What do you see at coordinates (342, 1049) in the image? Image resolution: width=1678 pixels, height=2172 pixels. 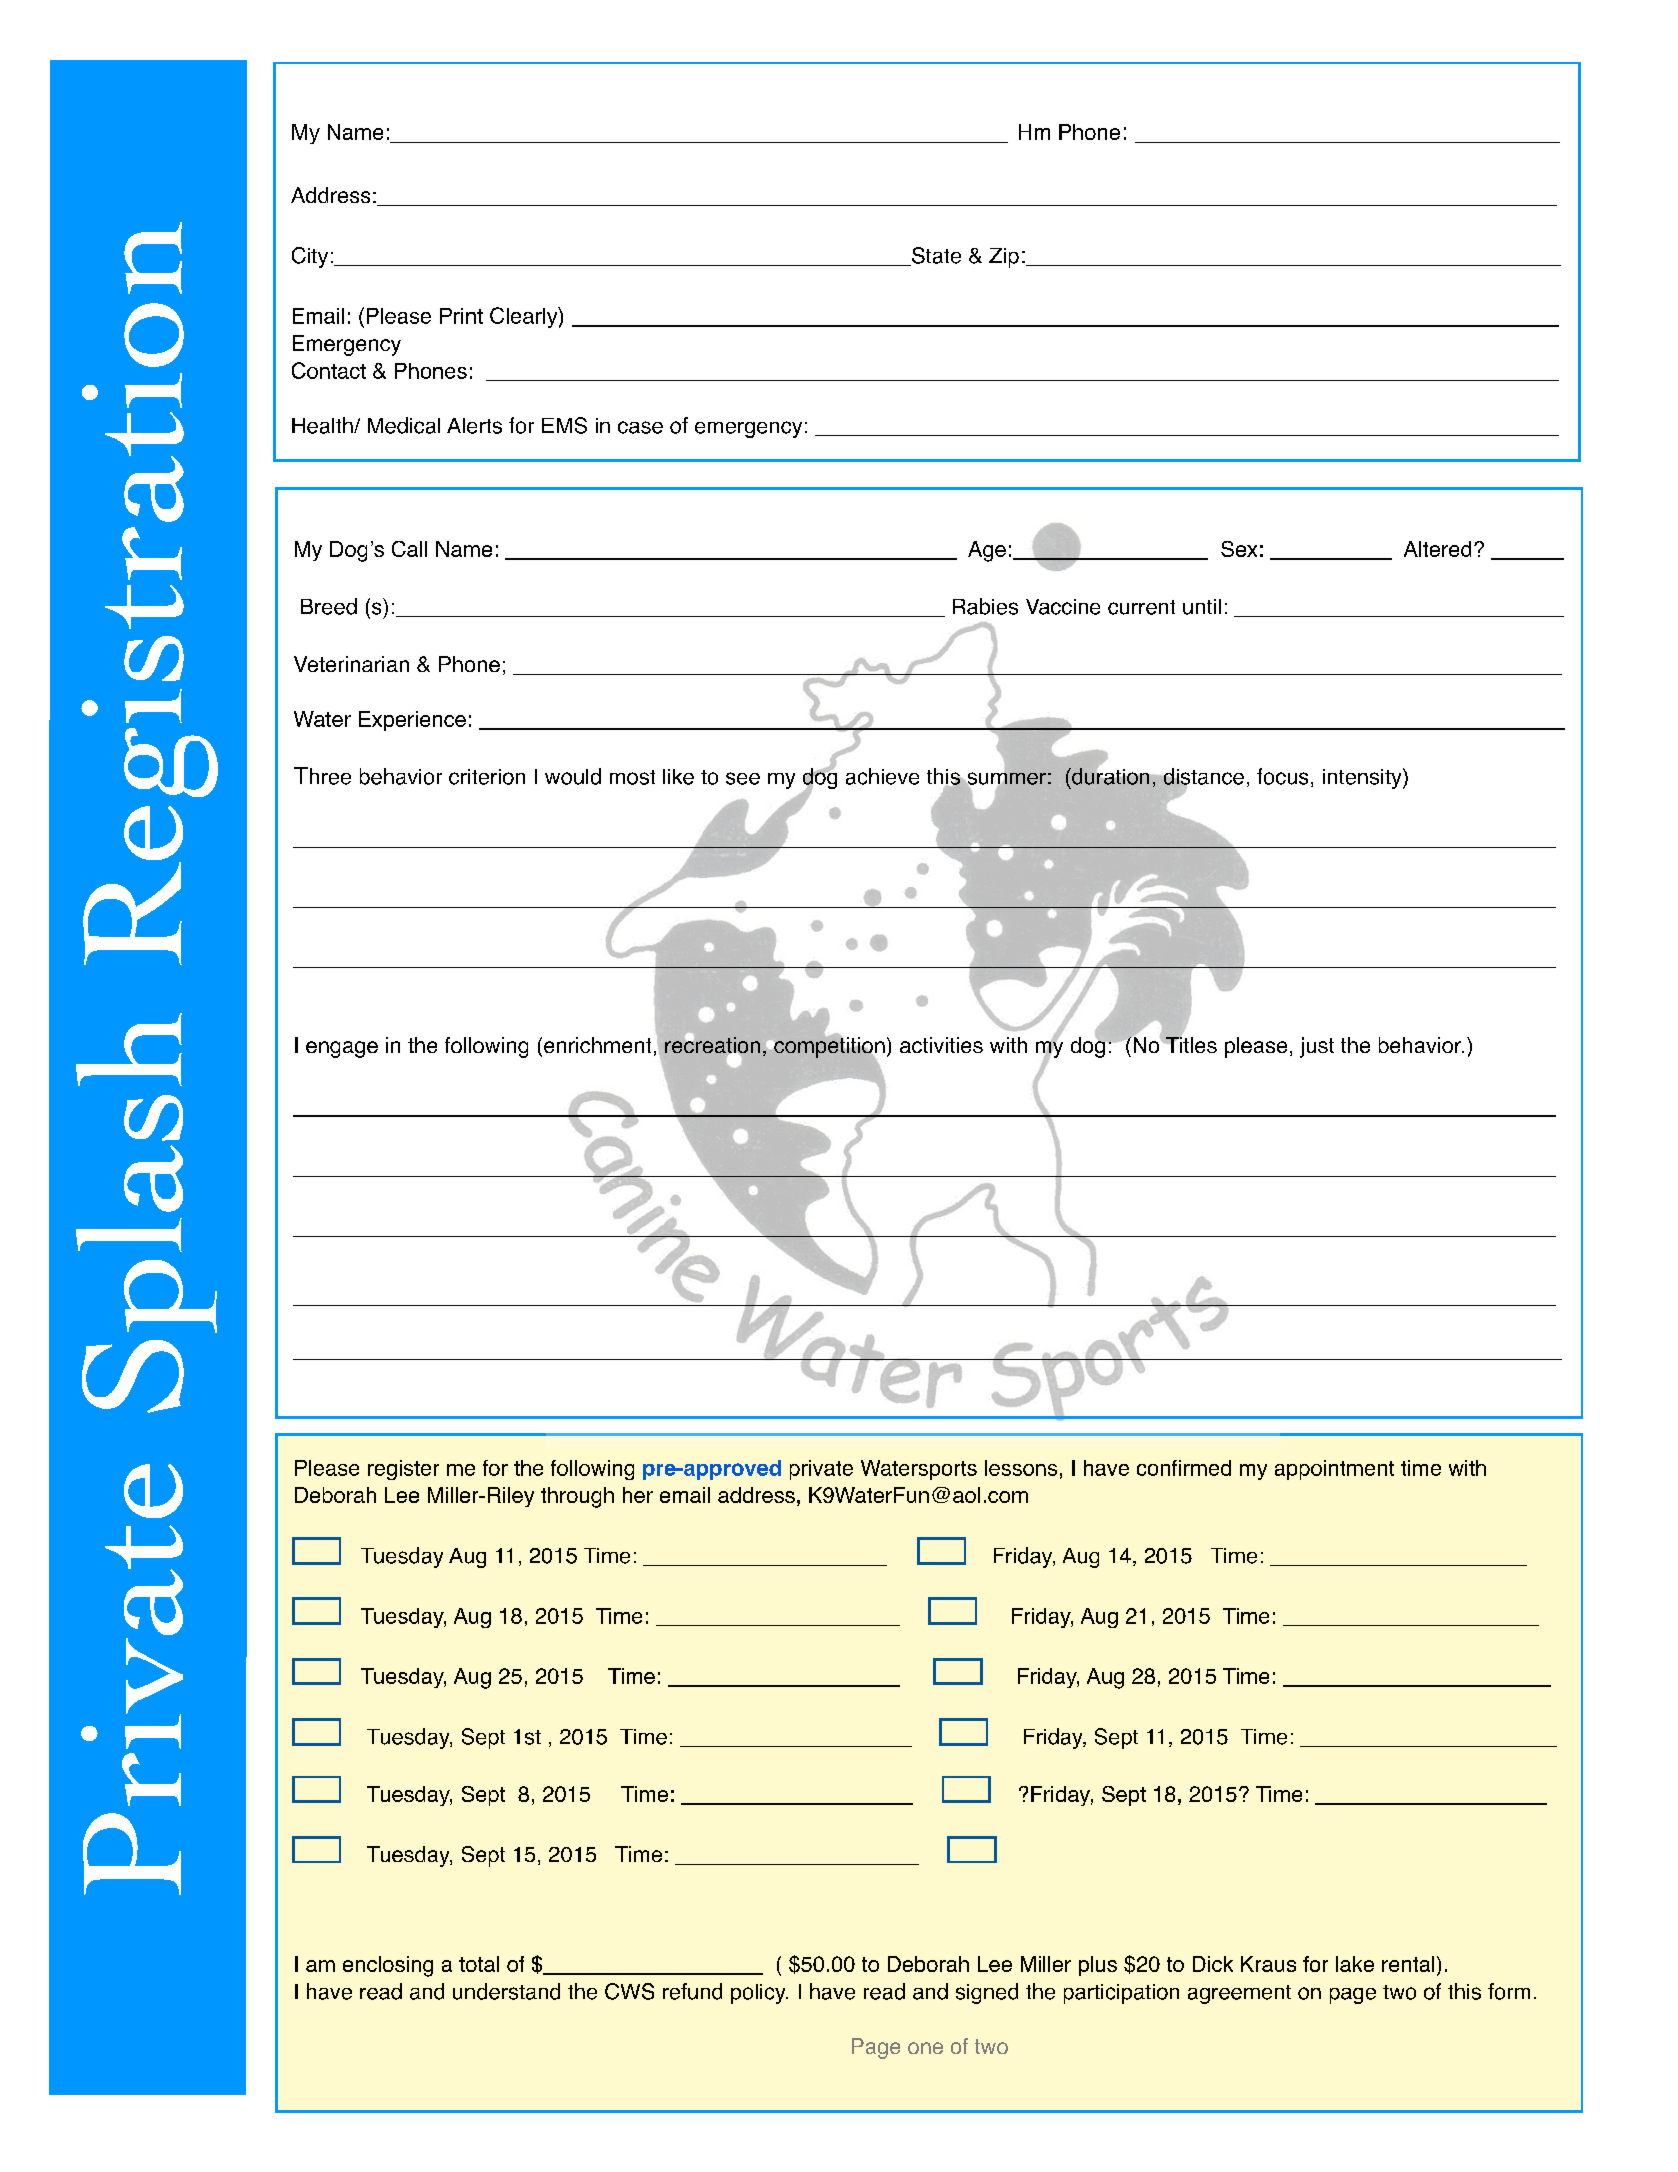 I see `engage` at bounding box center [342, 1049].
